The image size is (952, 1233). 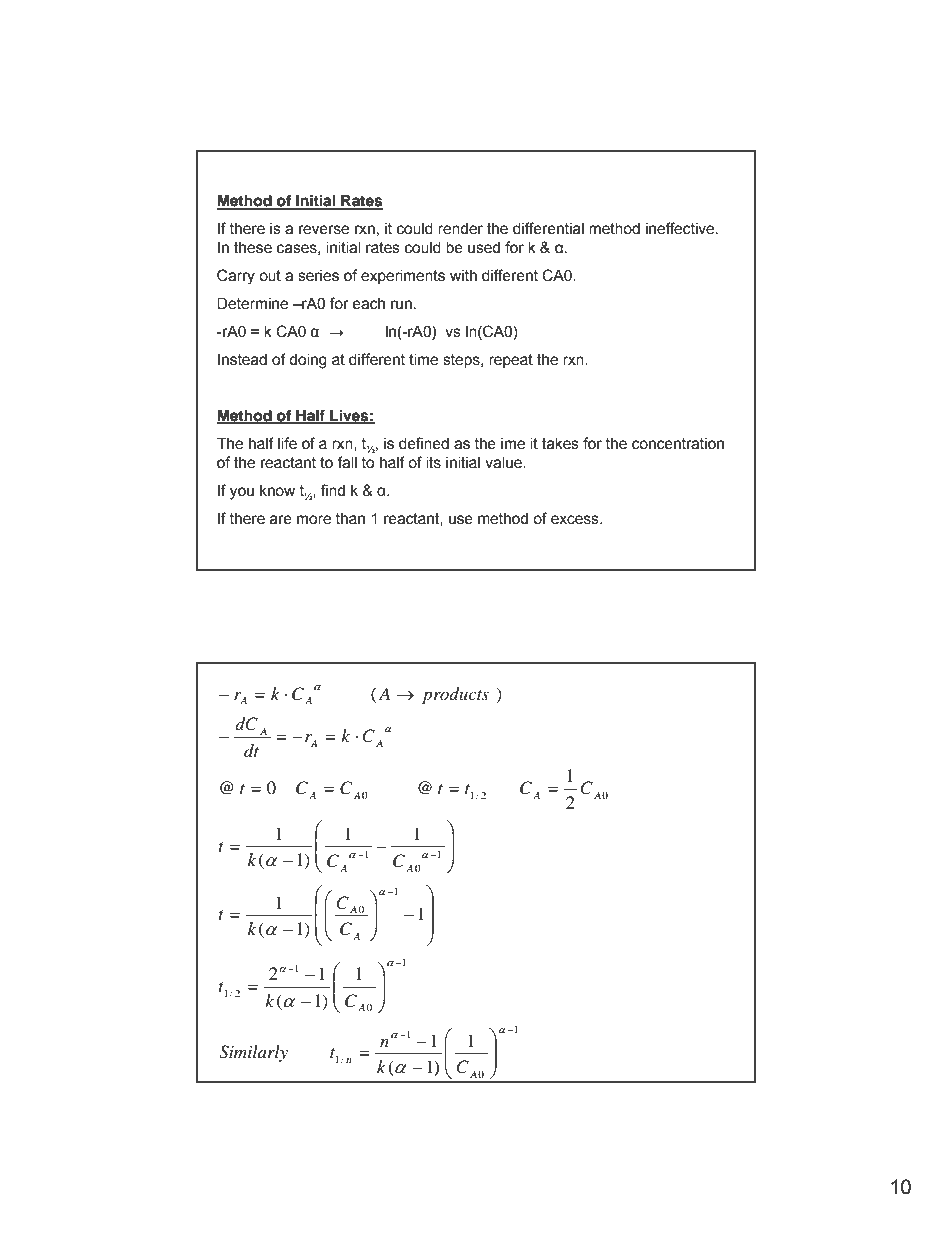 What do you see at coordinates (463, 275) in the screenshot?
I see `with` at bounding box center [463, 275].
